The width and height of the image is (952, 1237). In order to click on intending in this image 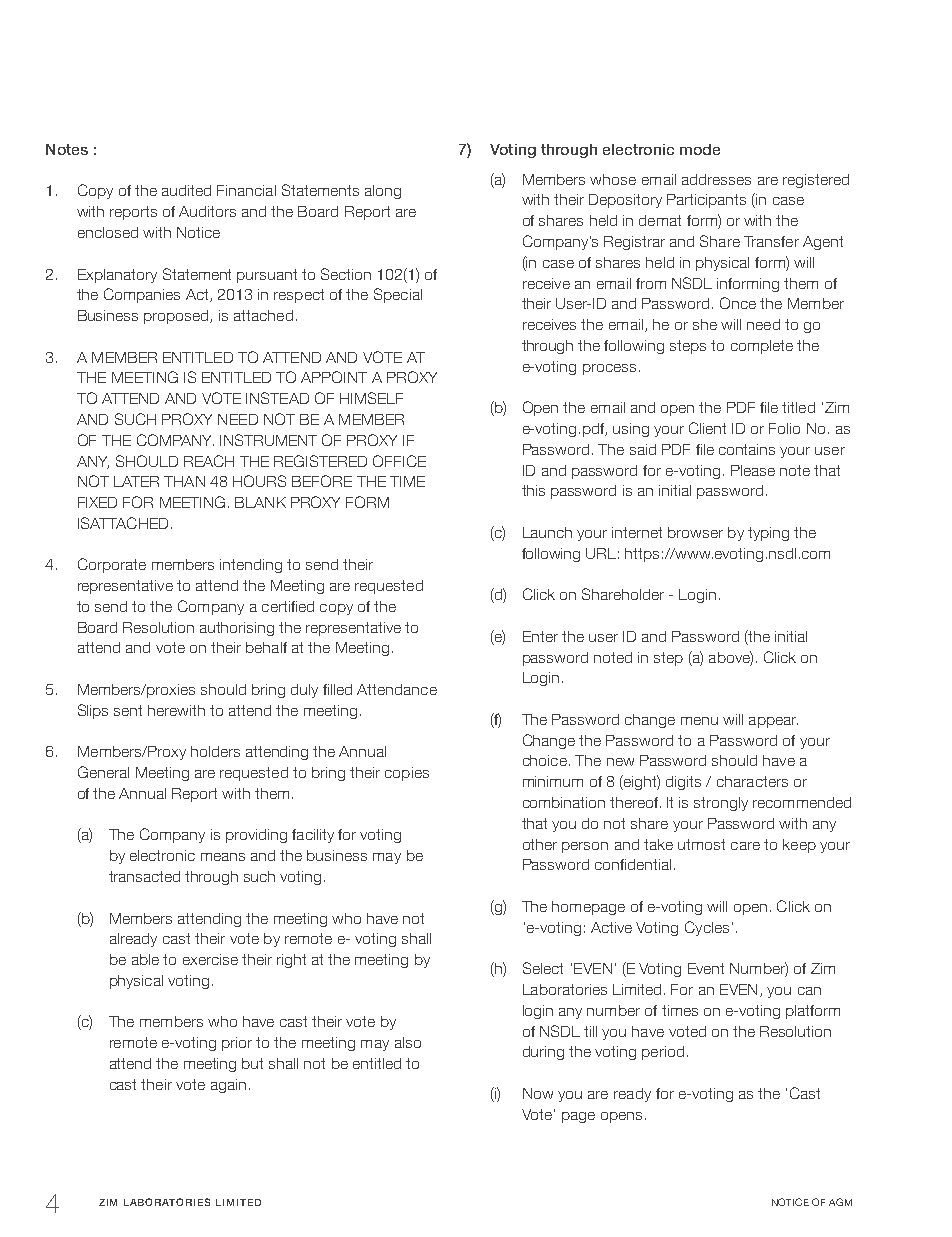, I will do `click(251, 566)`.
